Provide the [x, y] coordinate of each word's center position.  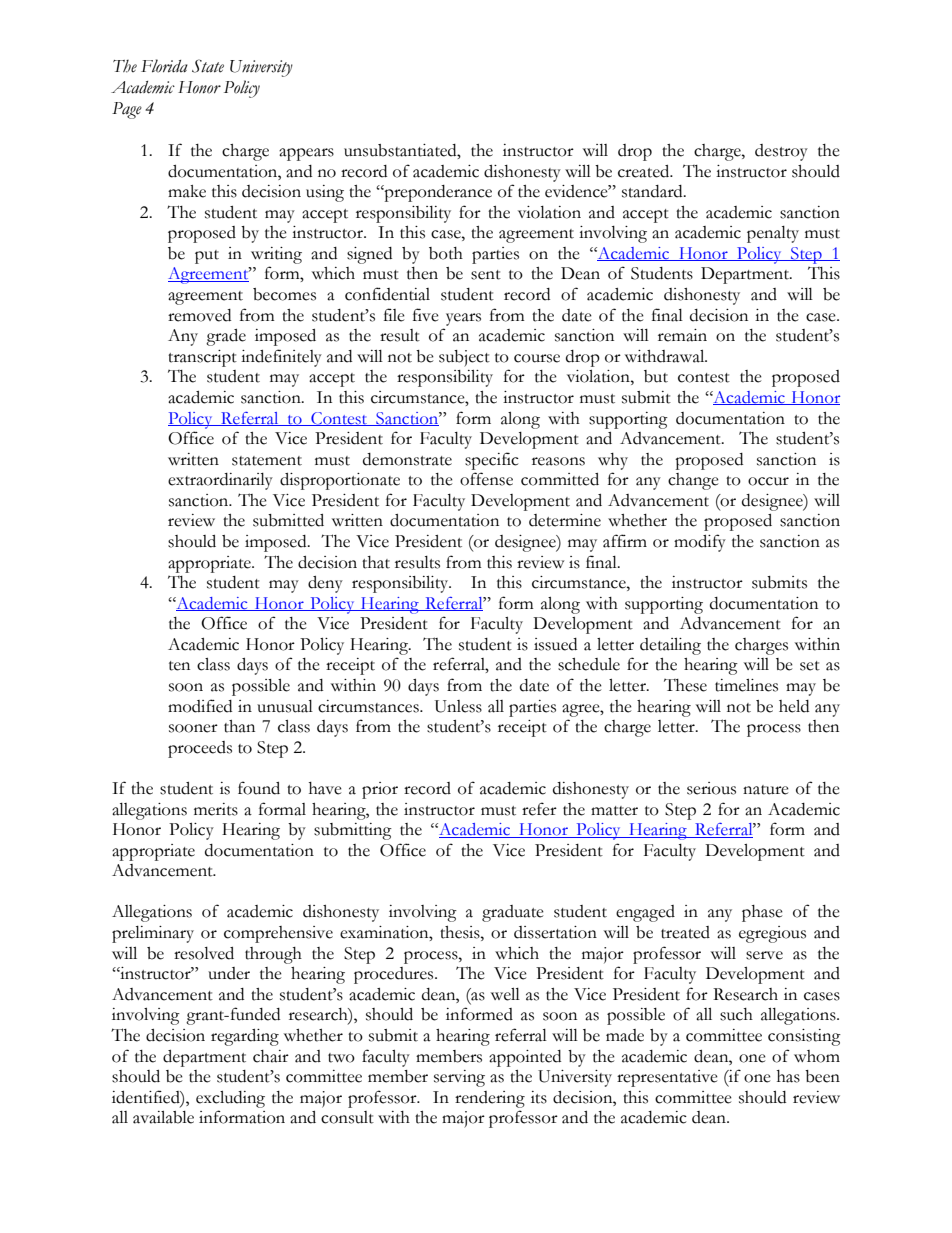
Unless [458, 706]
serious [711, 788]
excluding [230, 1099]
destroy [781, 152]
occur [768, 481]
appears [306, 154]
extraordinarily [220, 481]
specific [492, 461]
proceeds [200, 749]
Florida [164, 66]
